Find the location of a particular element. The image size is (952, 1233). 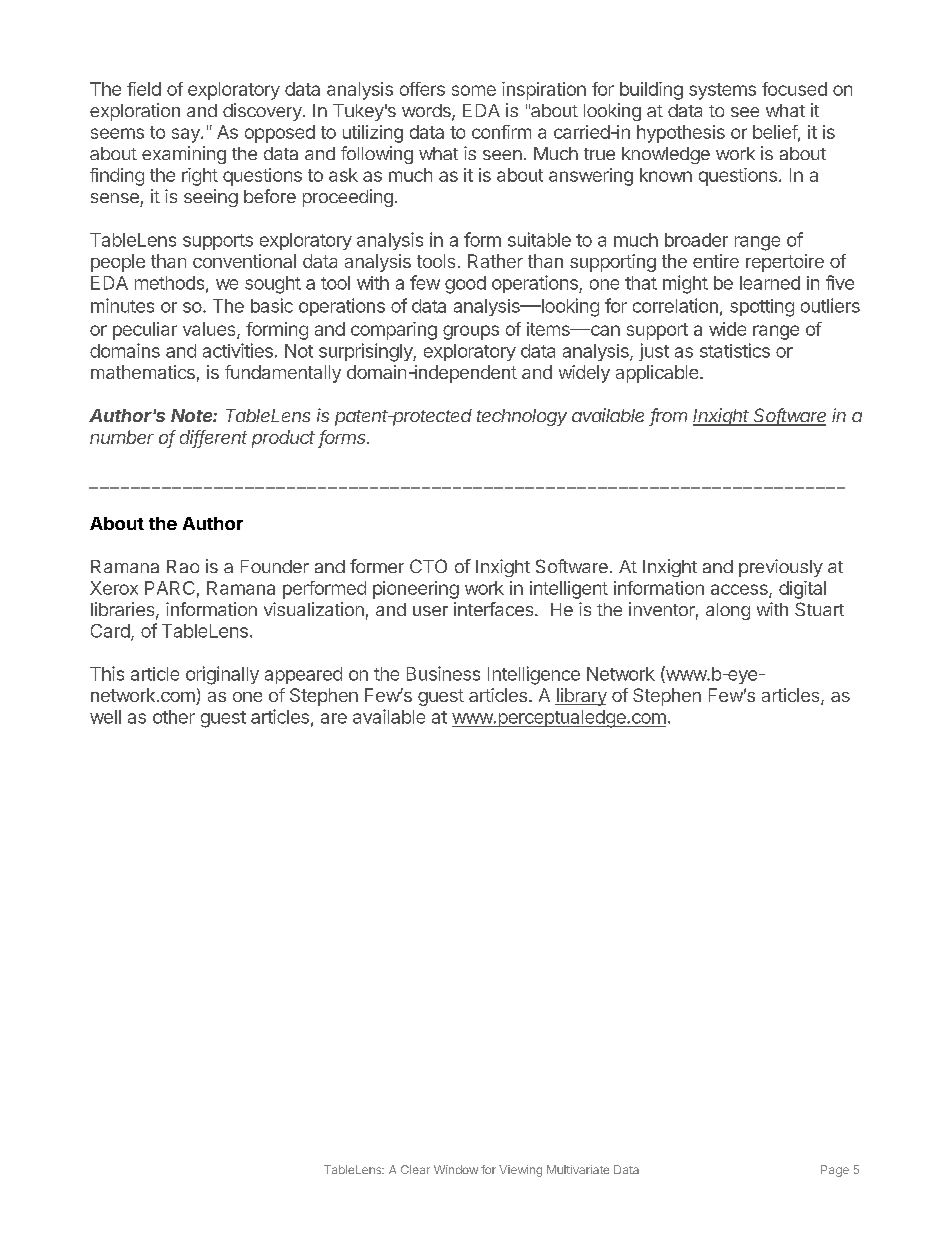

say is located at coordinates (187, 135).
